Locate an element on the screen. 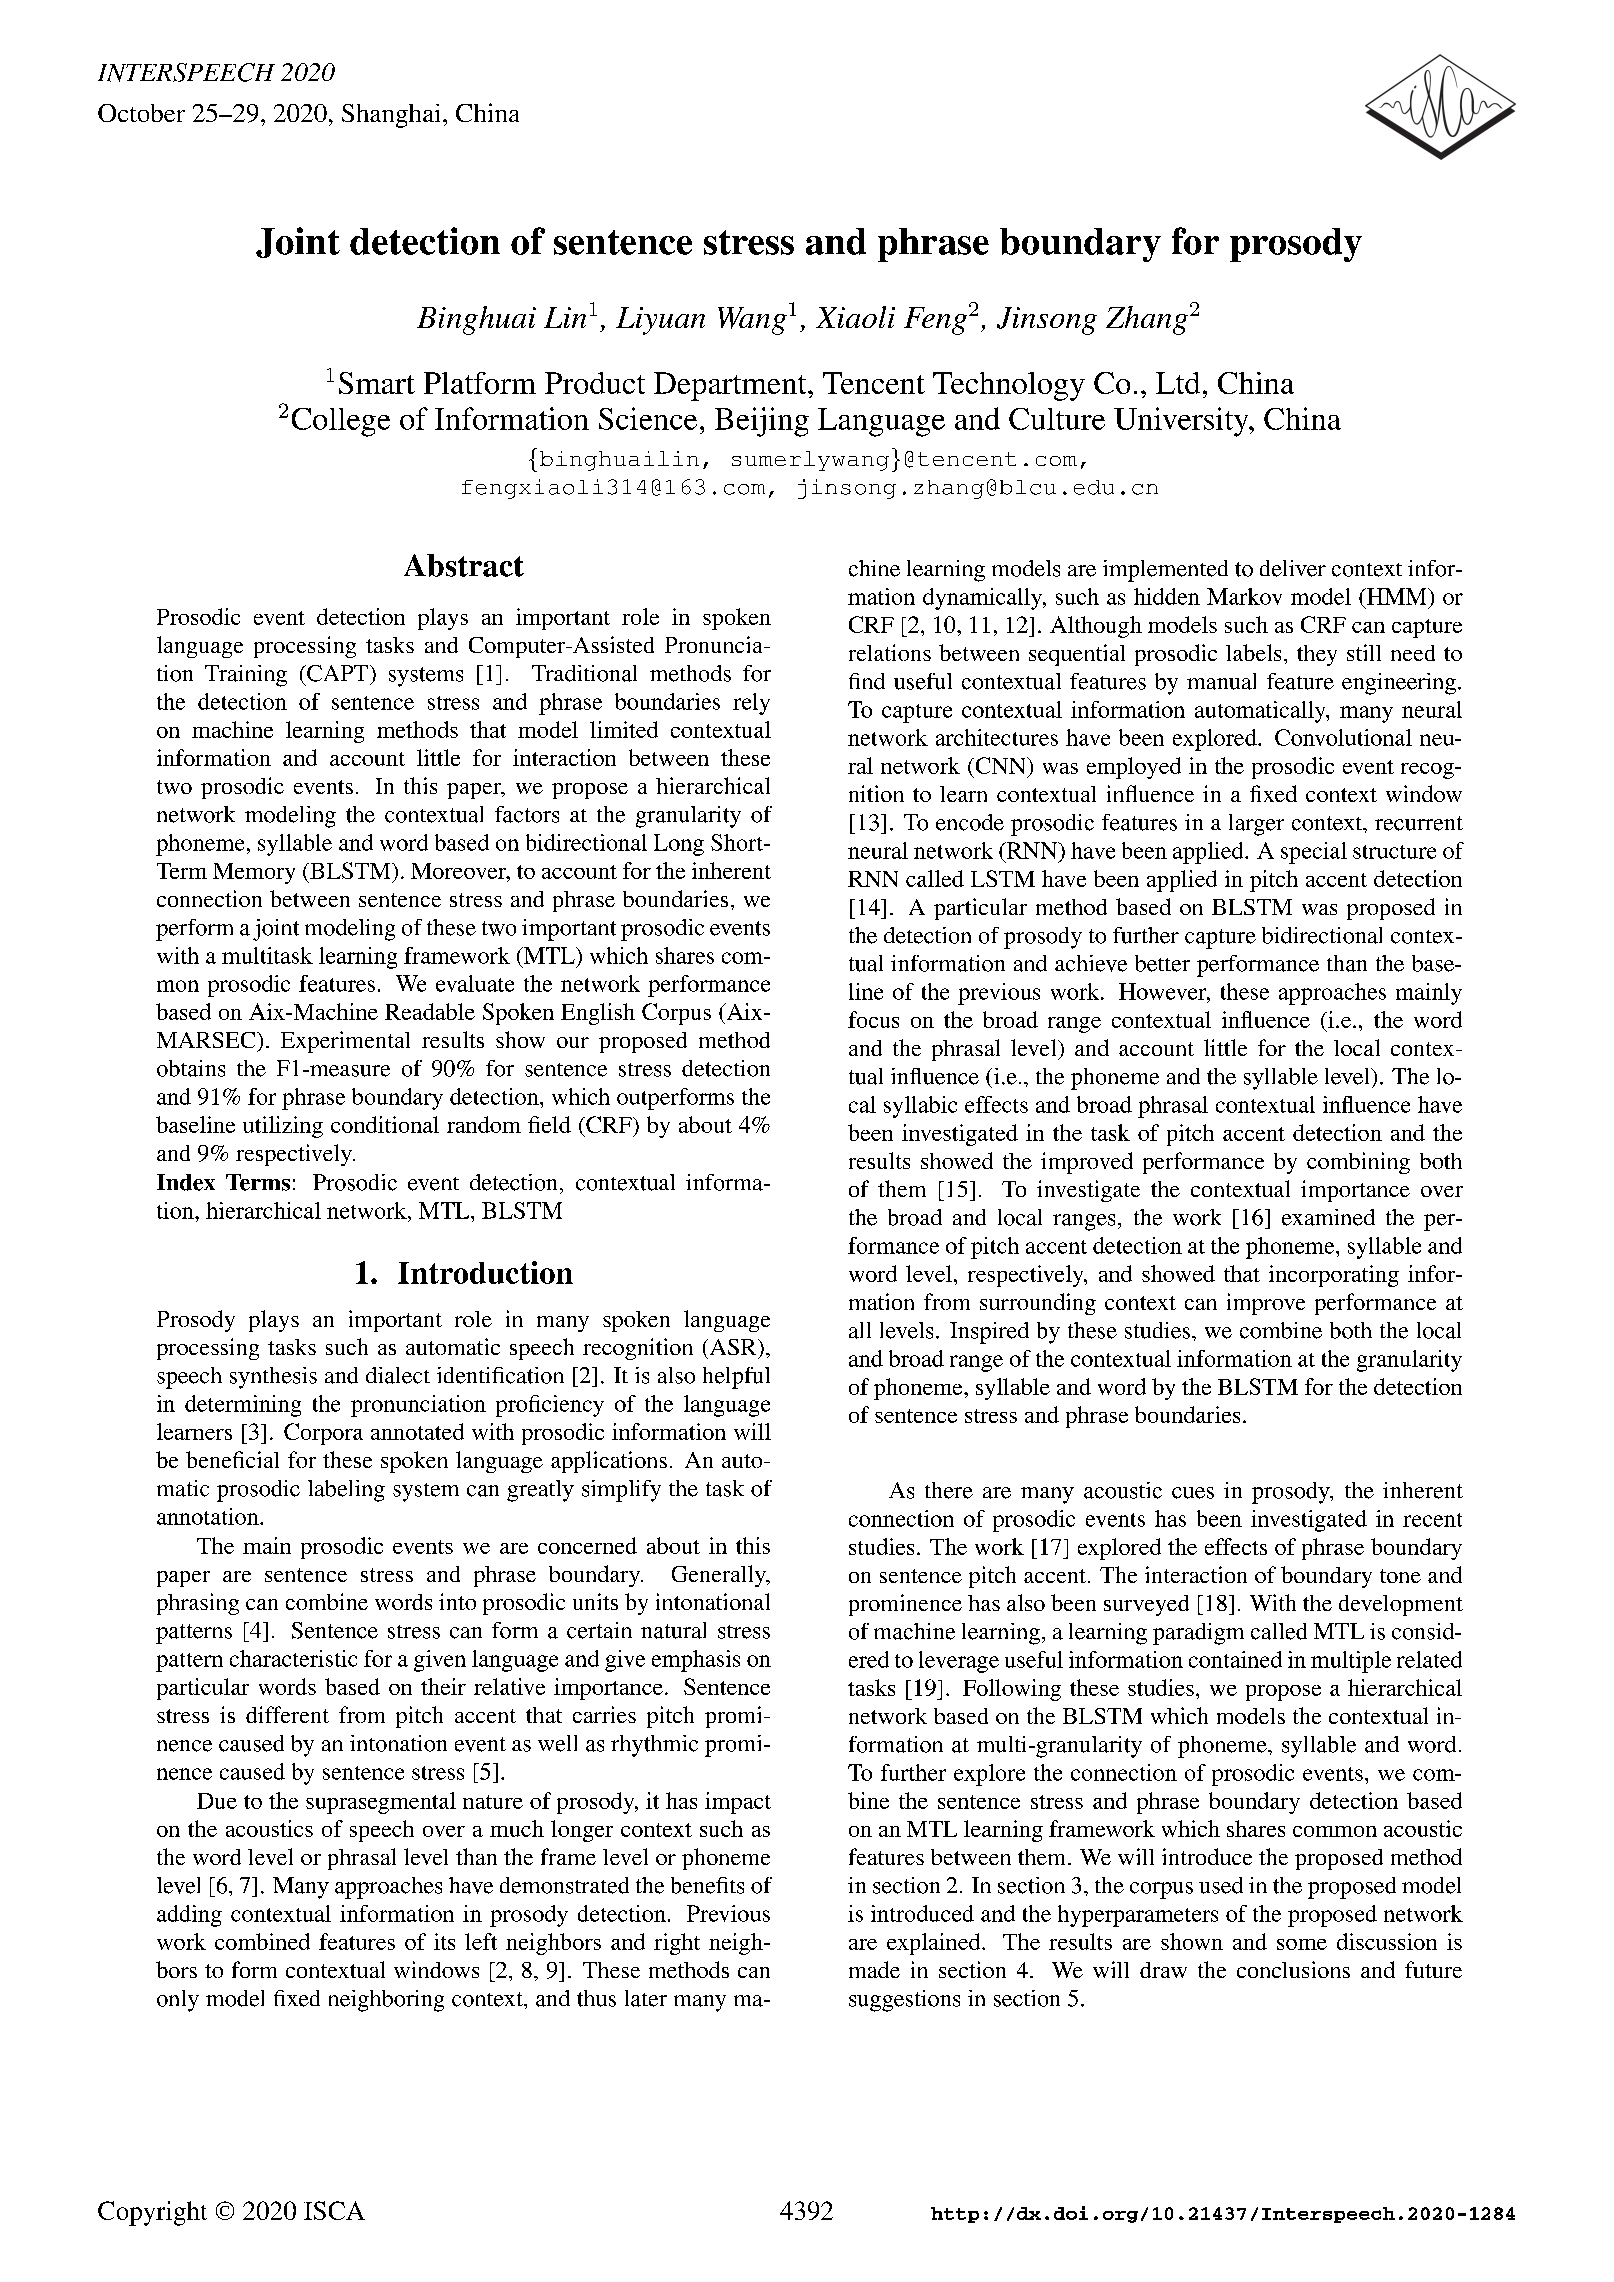  focus is located at coordinates (873, 1019).
